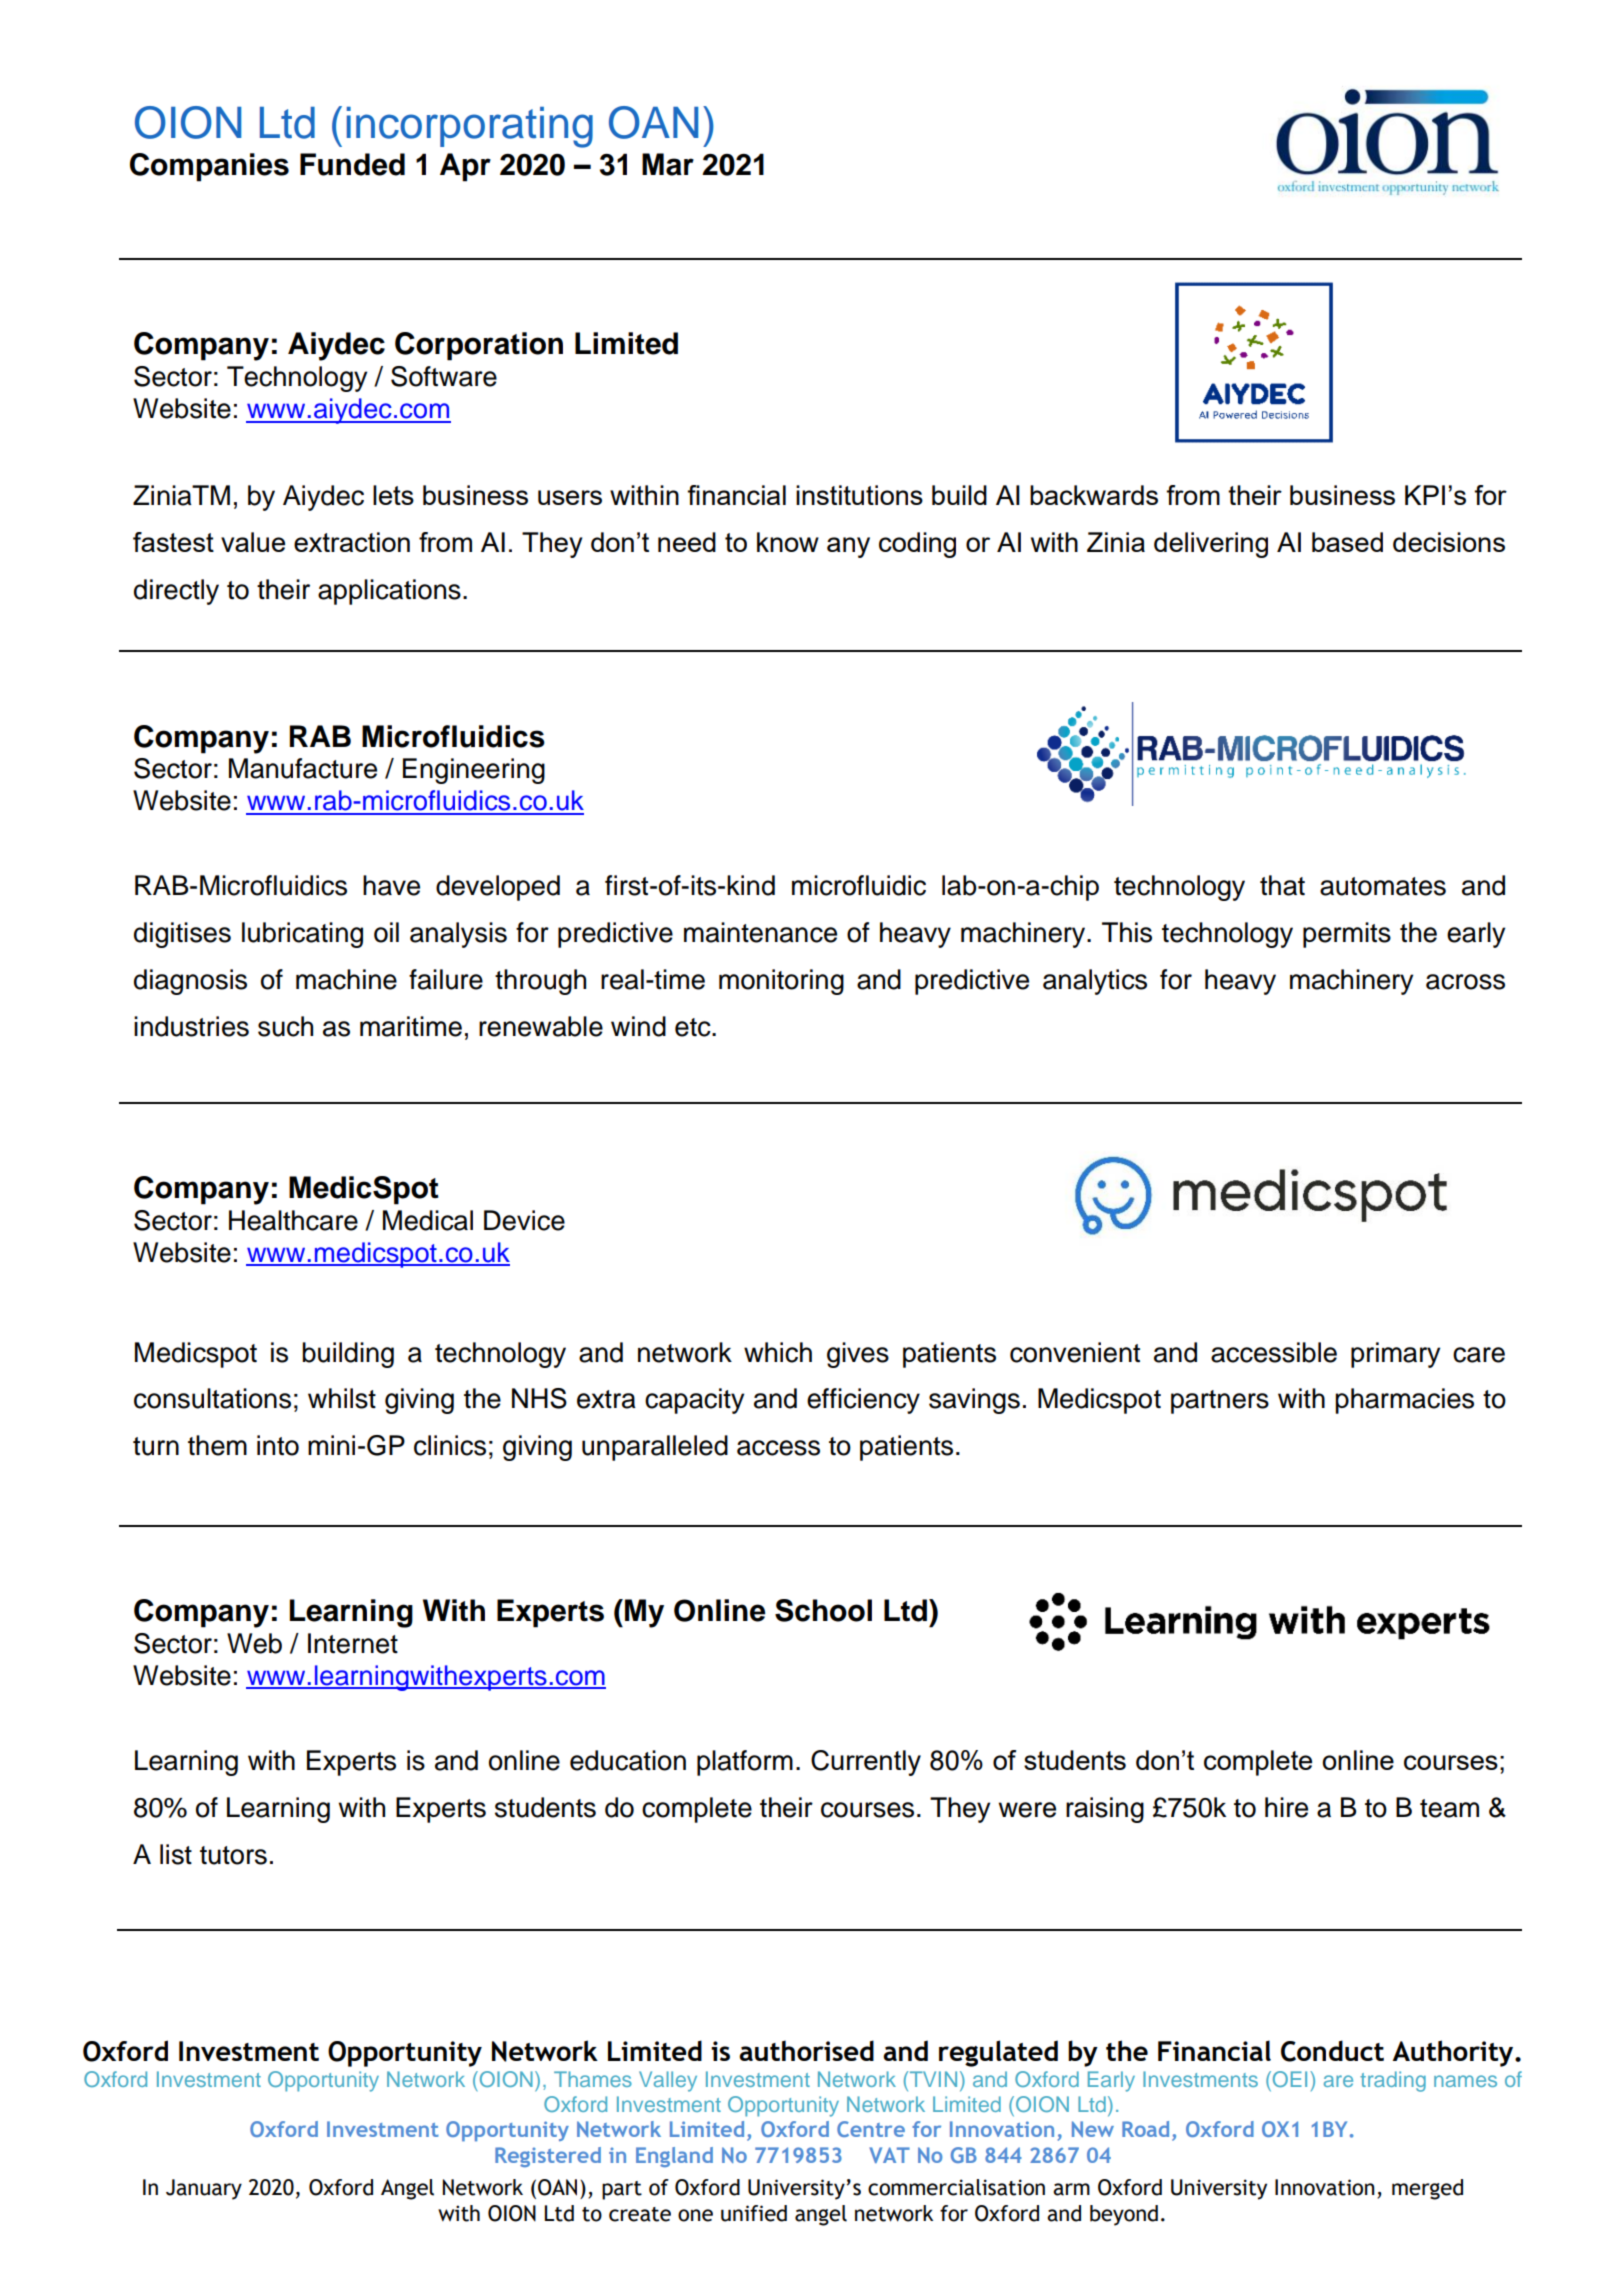 This page has width=1619, height=2289. I want to click on trading, so click(1393, 2081).
